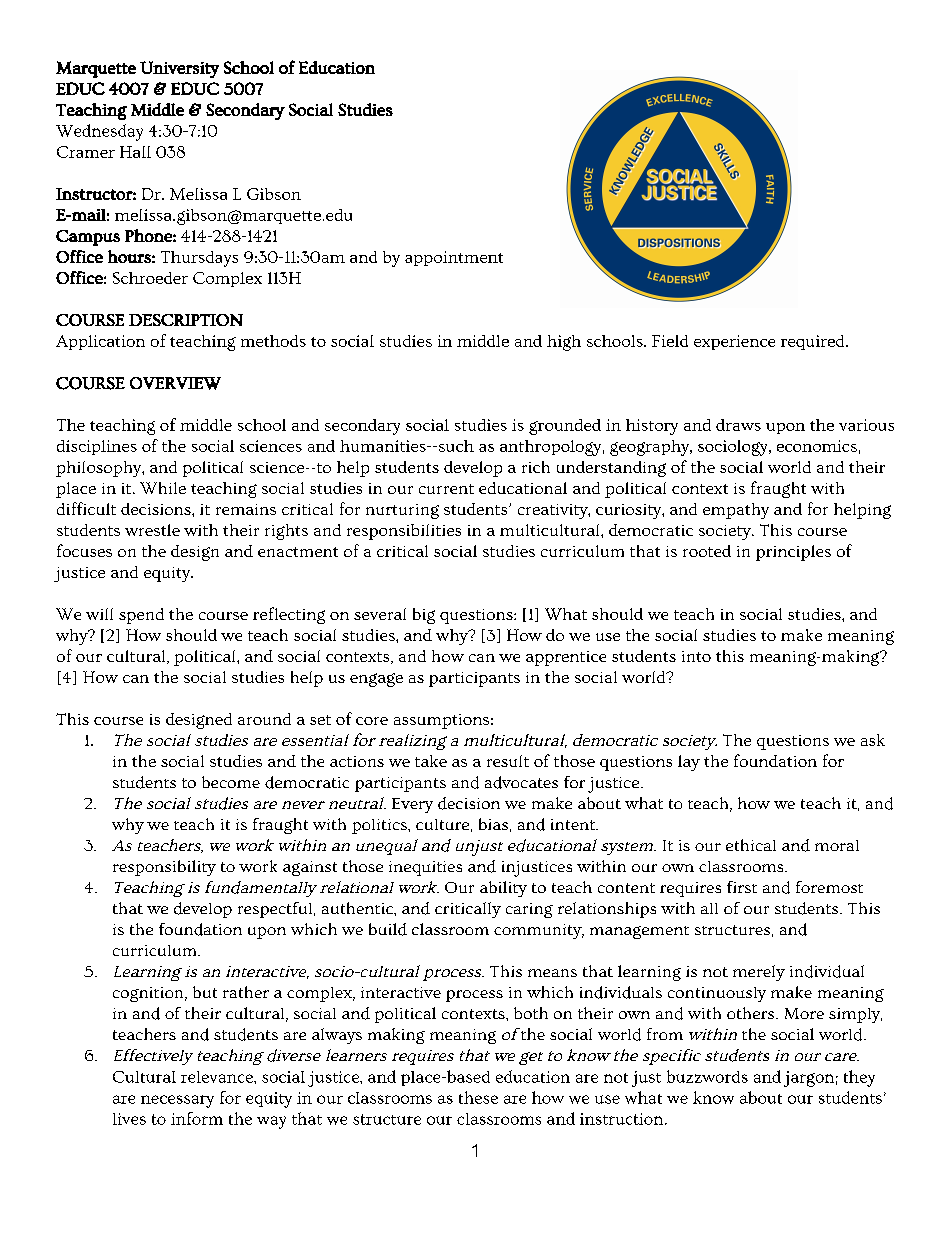 The width and height of the image is (952, 1233). I want to click on high, so click(564, 343).
